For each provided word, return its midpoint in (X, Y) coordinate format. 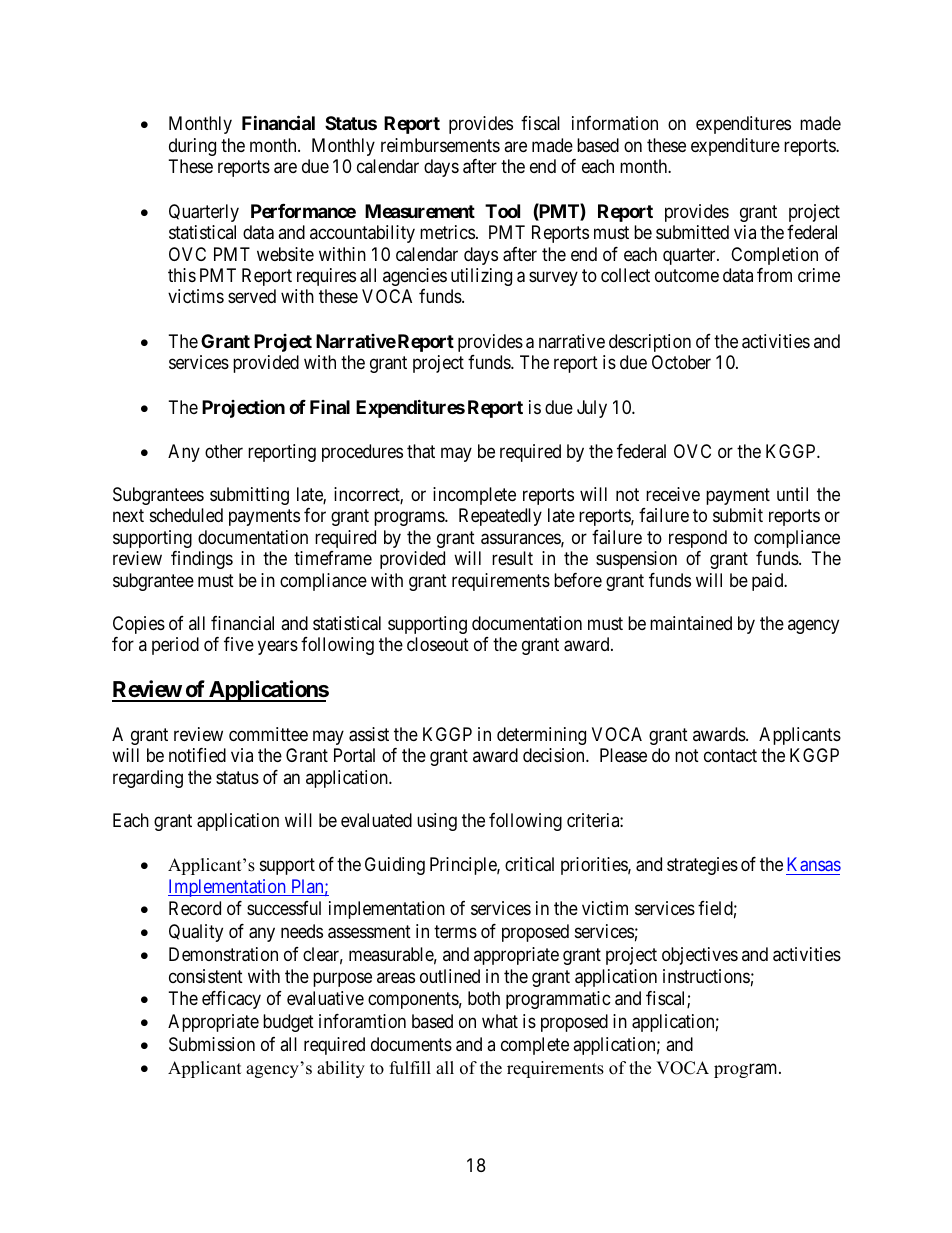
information (615, 123)
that (421, 451)
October (681, 362)
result (512, 558)
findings (202, 560)
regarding (148, 779)
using (437, 822)
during (192, 147)
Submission (212, 1044)
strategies (702, 866)
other (224, 451)
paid (769, 582)
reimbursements (440, 145)
